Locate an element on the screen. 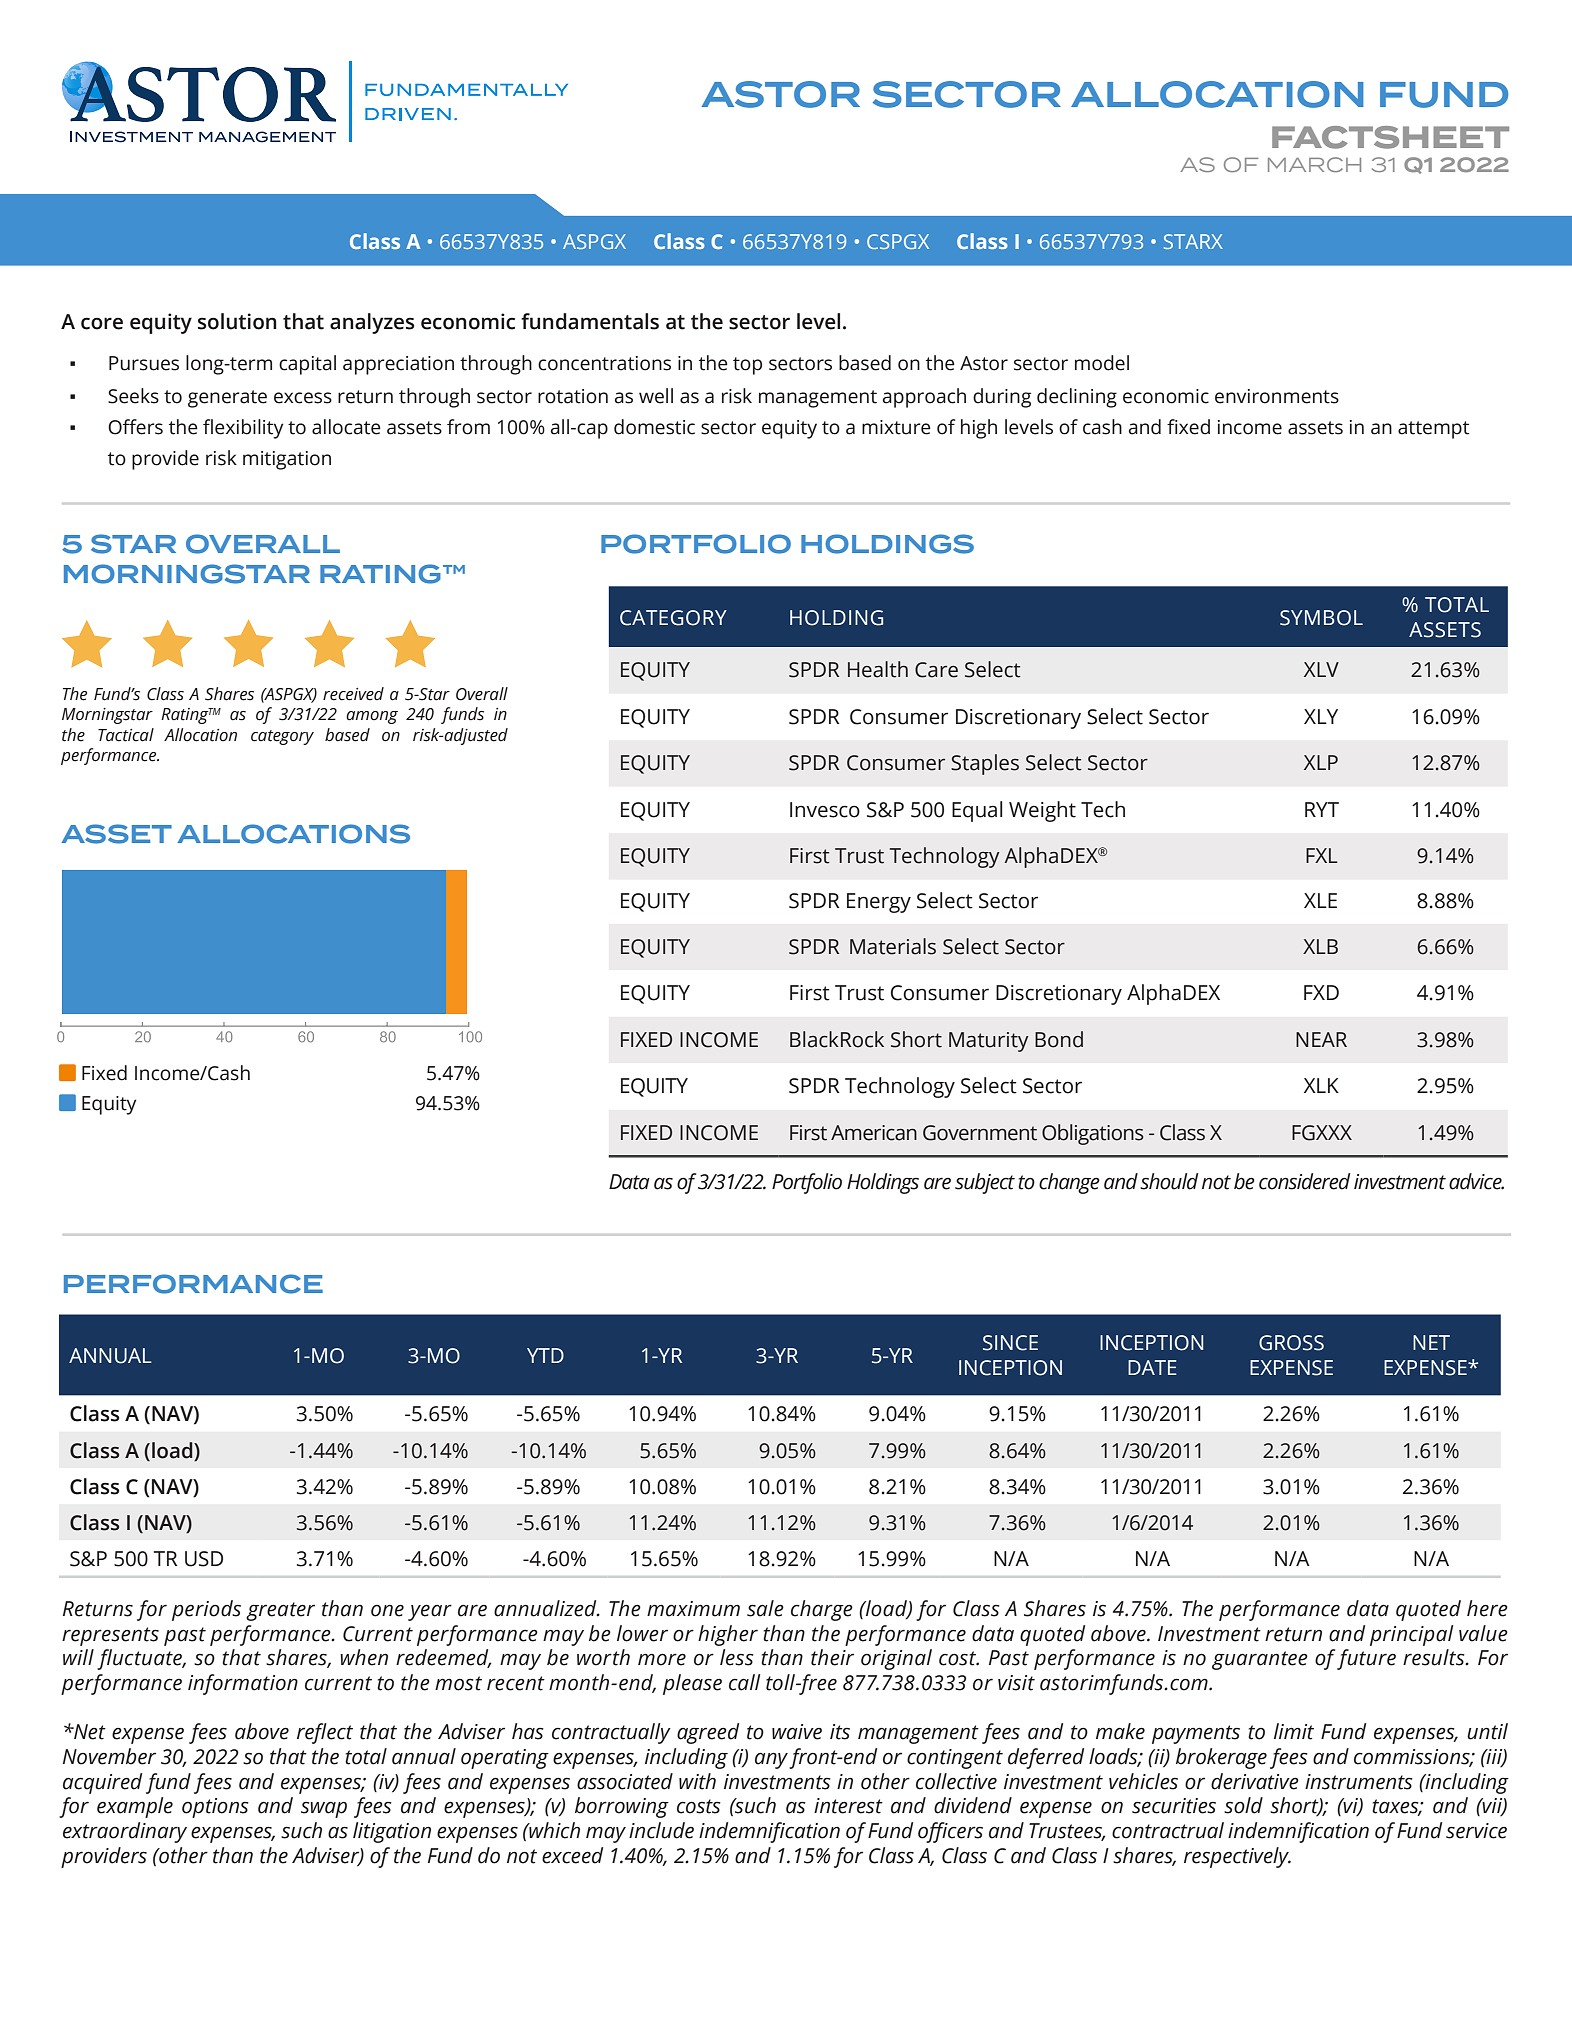 The width and height of the screenshot is (1572, 2035). options is located at coordinates (215, 1808).
